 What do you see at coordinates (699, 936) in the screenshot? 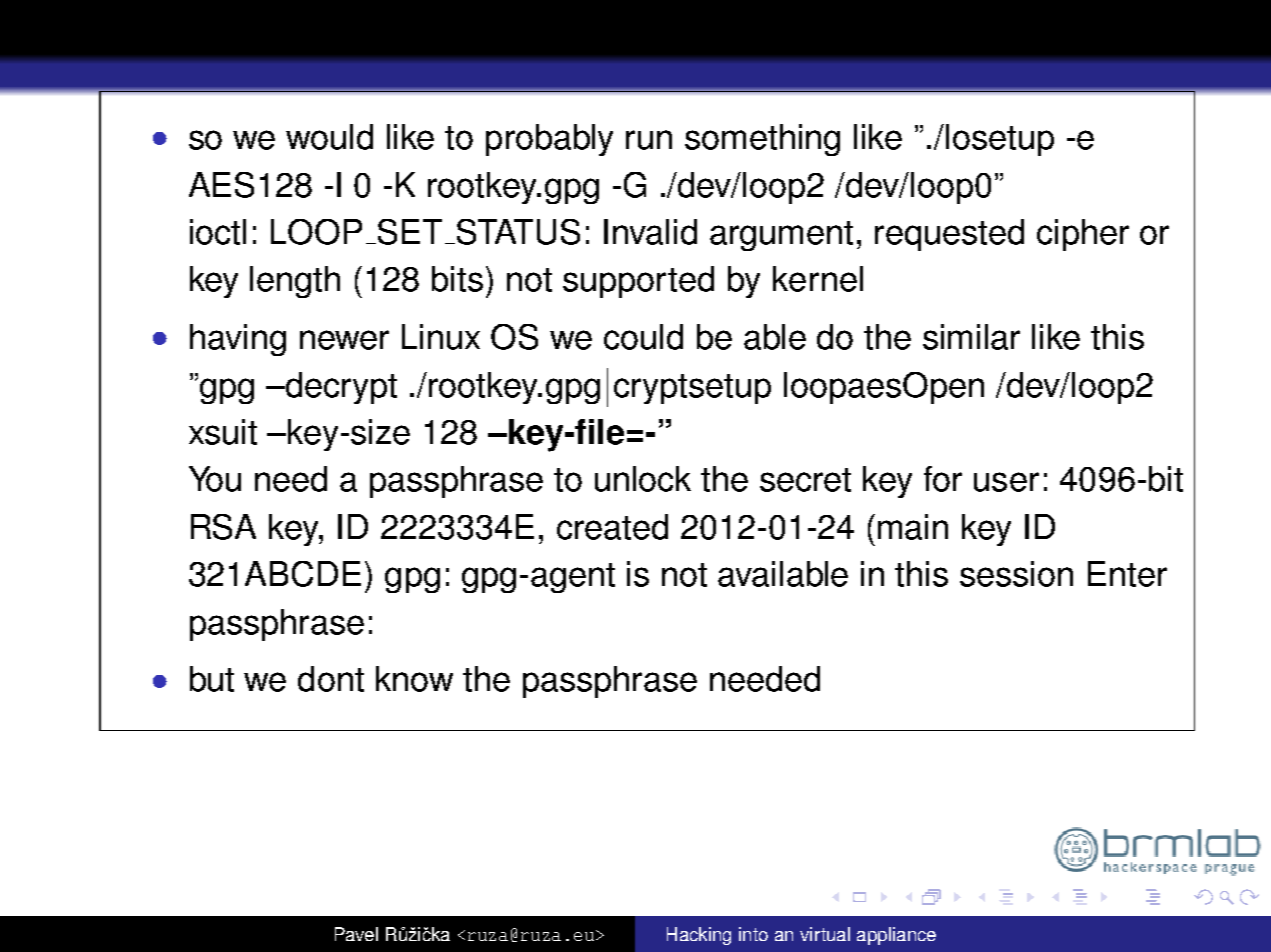
I see `Hacking` at bounding box center [699, 936].
